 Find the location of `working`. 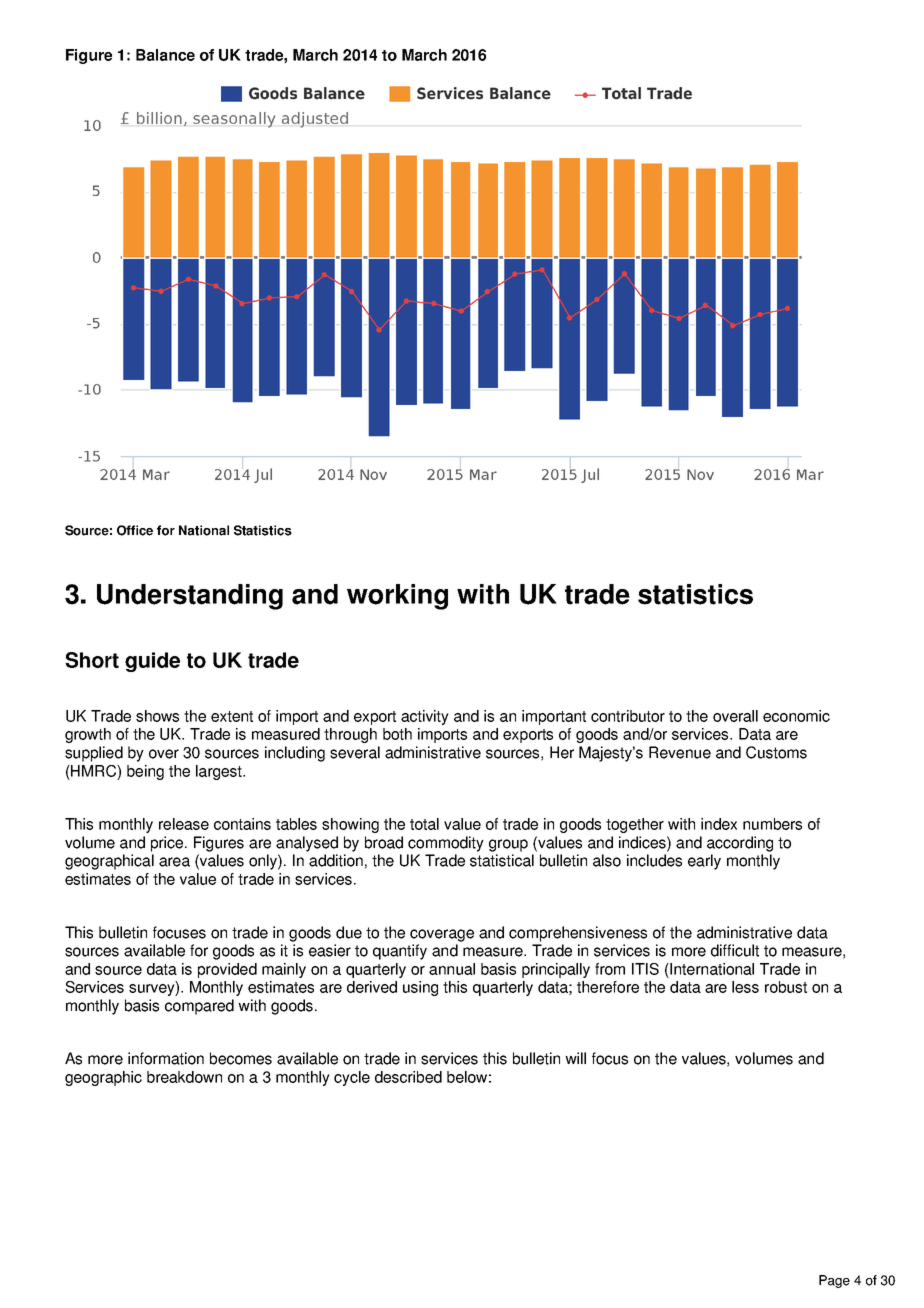

working is located at coordinates (397, 597).
